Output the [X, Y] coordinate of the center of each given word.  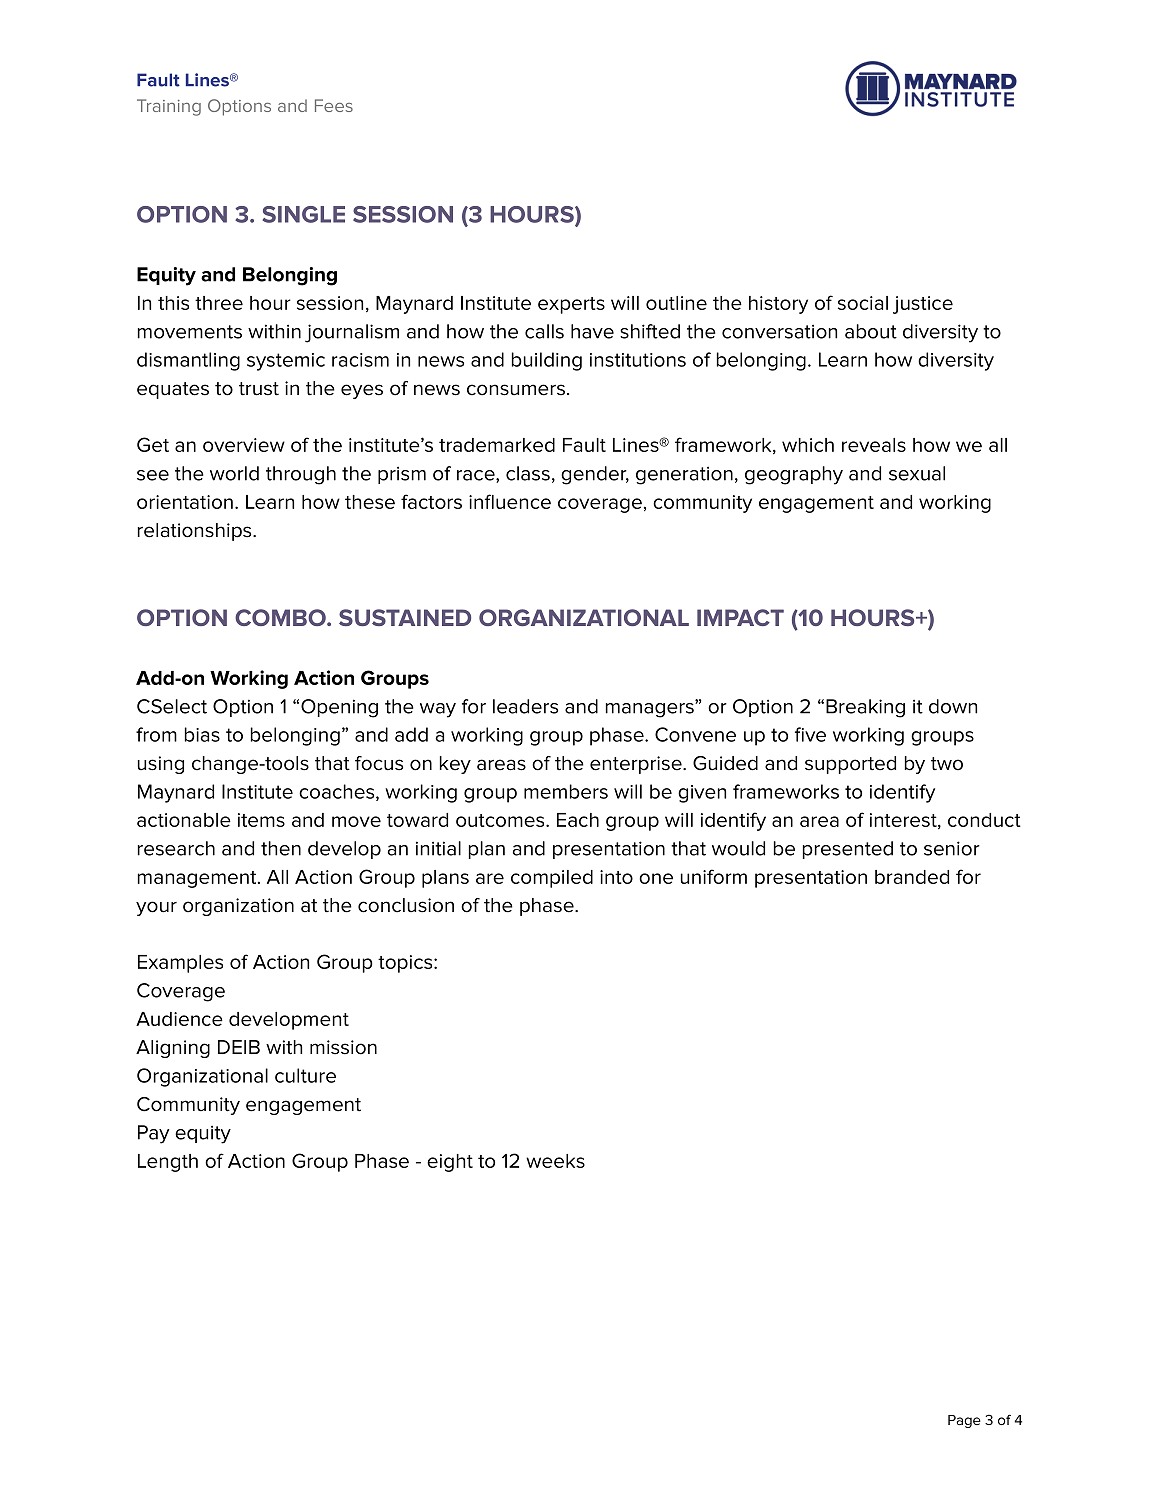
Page [964, 1421]
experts [571, 305]
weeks [555, 1161]
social [863, 303]
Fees [334, 105]
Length [168, 1163]
